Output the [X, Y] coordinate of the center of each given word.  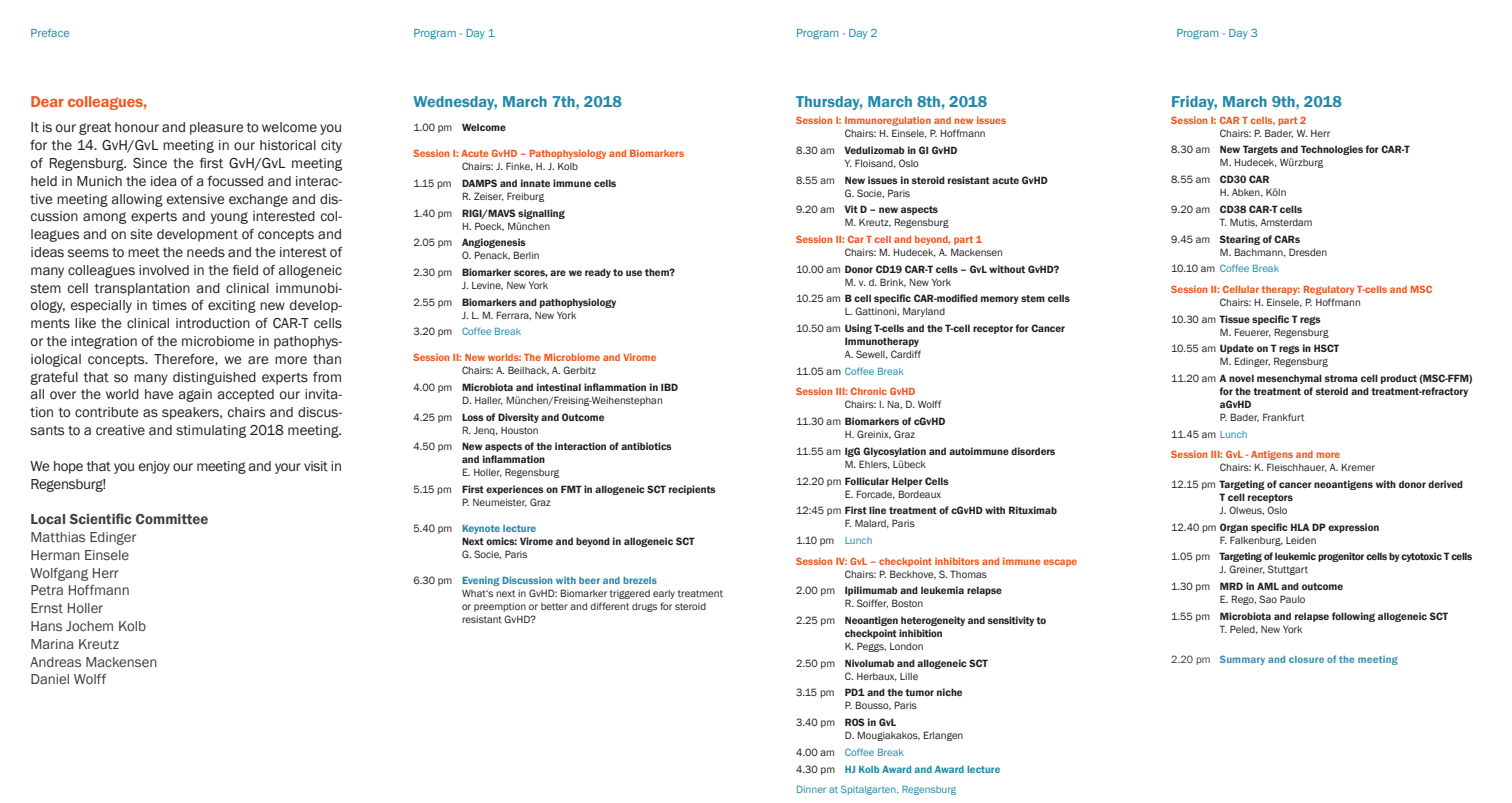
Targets [1260, 150]
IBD [669, 387]
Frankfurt [1283, 417]
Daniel [50, 679]
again [195, 395]
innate [535, 183]
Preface [50, 33]
